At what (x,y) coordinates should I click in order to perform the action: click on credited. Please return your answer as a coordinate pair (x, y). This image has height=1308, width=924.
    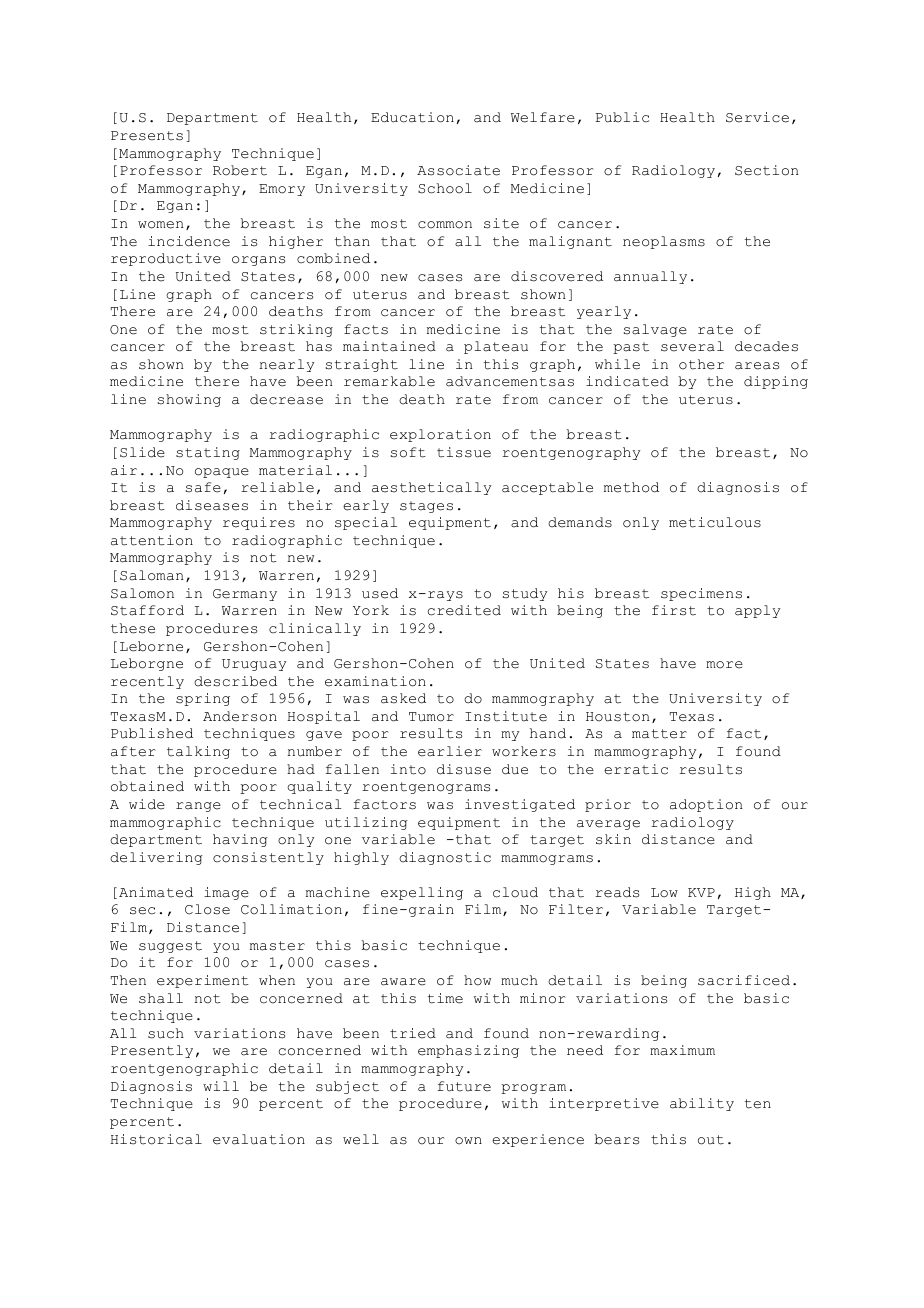
    Looking at the image, I should click on (464, 610).
